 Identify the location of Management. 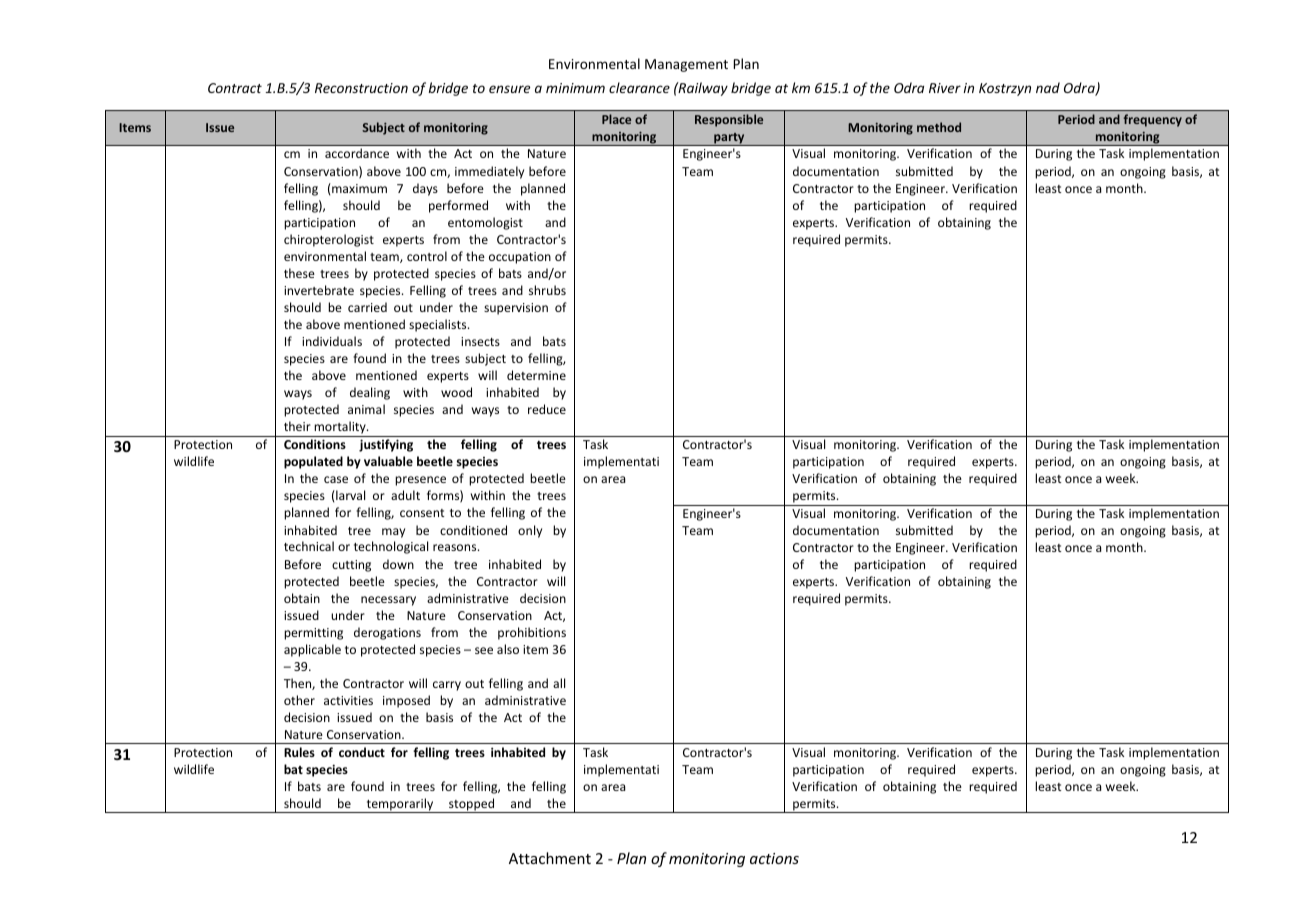
(686, 65).
